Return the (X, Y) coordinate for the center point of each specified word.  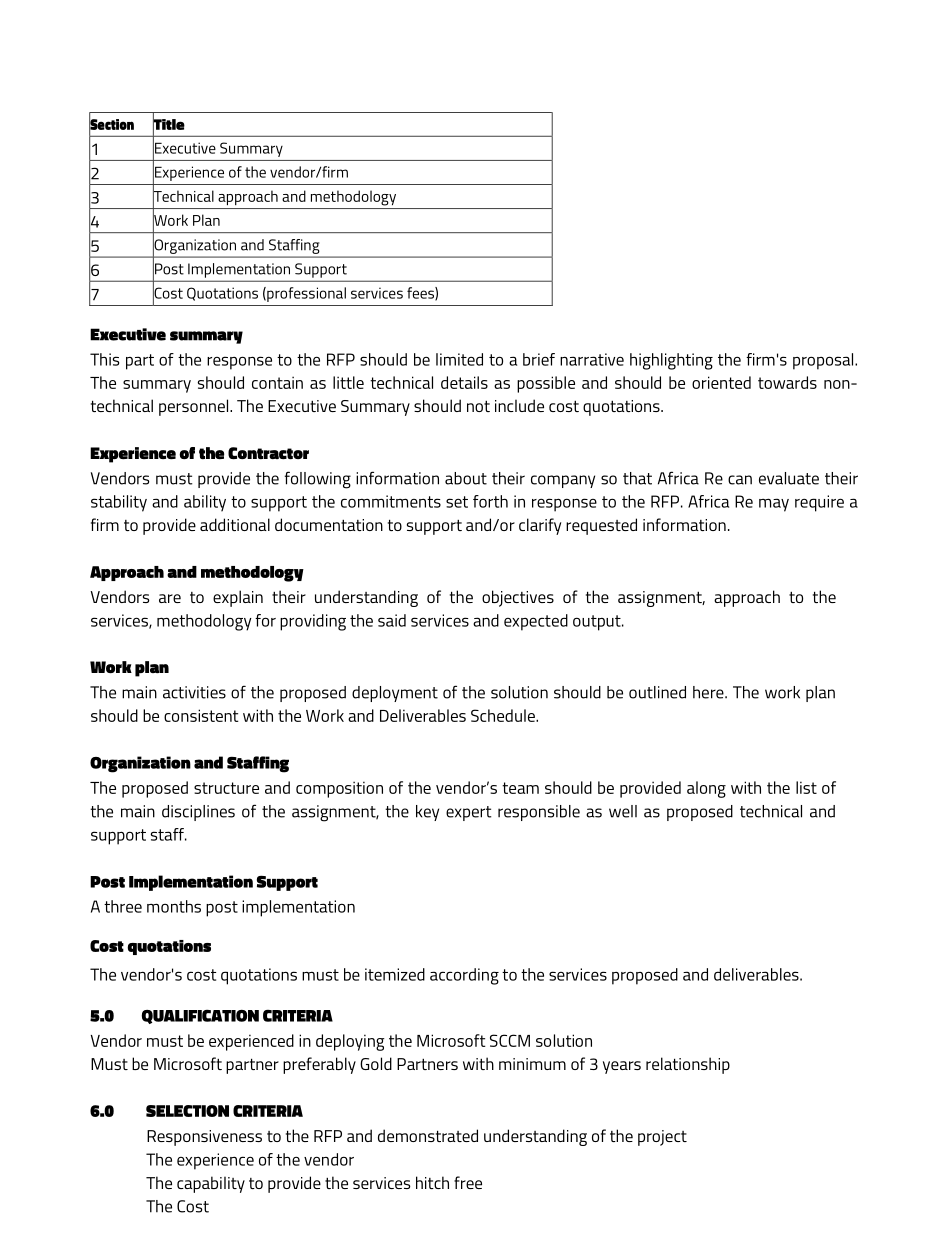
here (709, 692)
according (464, 976)
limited (459, 359)
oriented (721, 382)
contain (277, 382)
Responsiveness (204, 1138)
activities (194, 692)
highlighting (671, 361)
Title (169, 124)
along (706, 789)
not (478, 406)
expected (536, 622)
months (174, 906)
